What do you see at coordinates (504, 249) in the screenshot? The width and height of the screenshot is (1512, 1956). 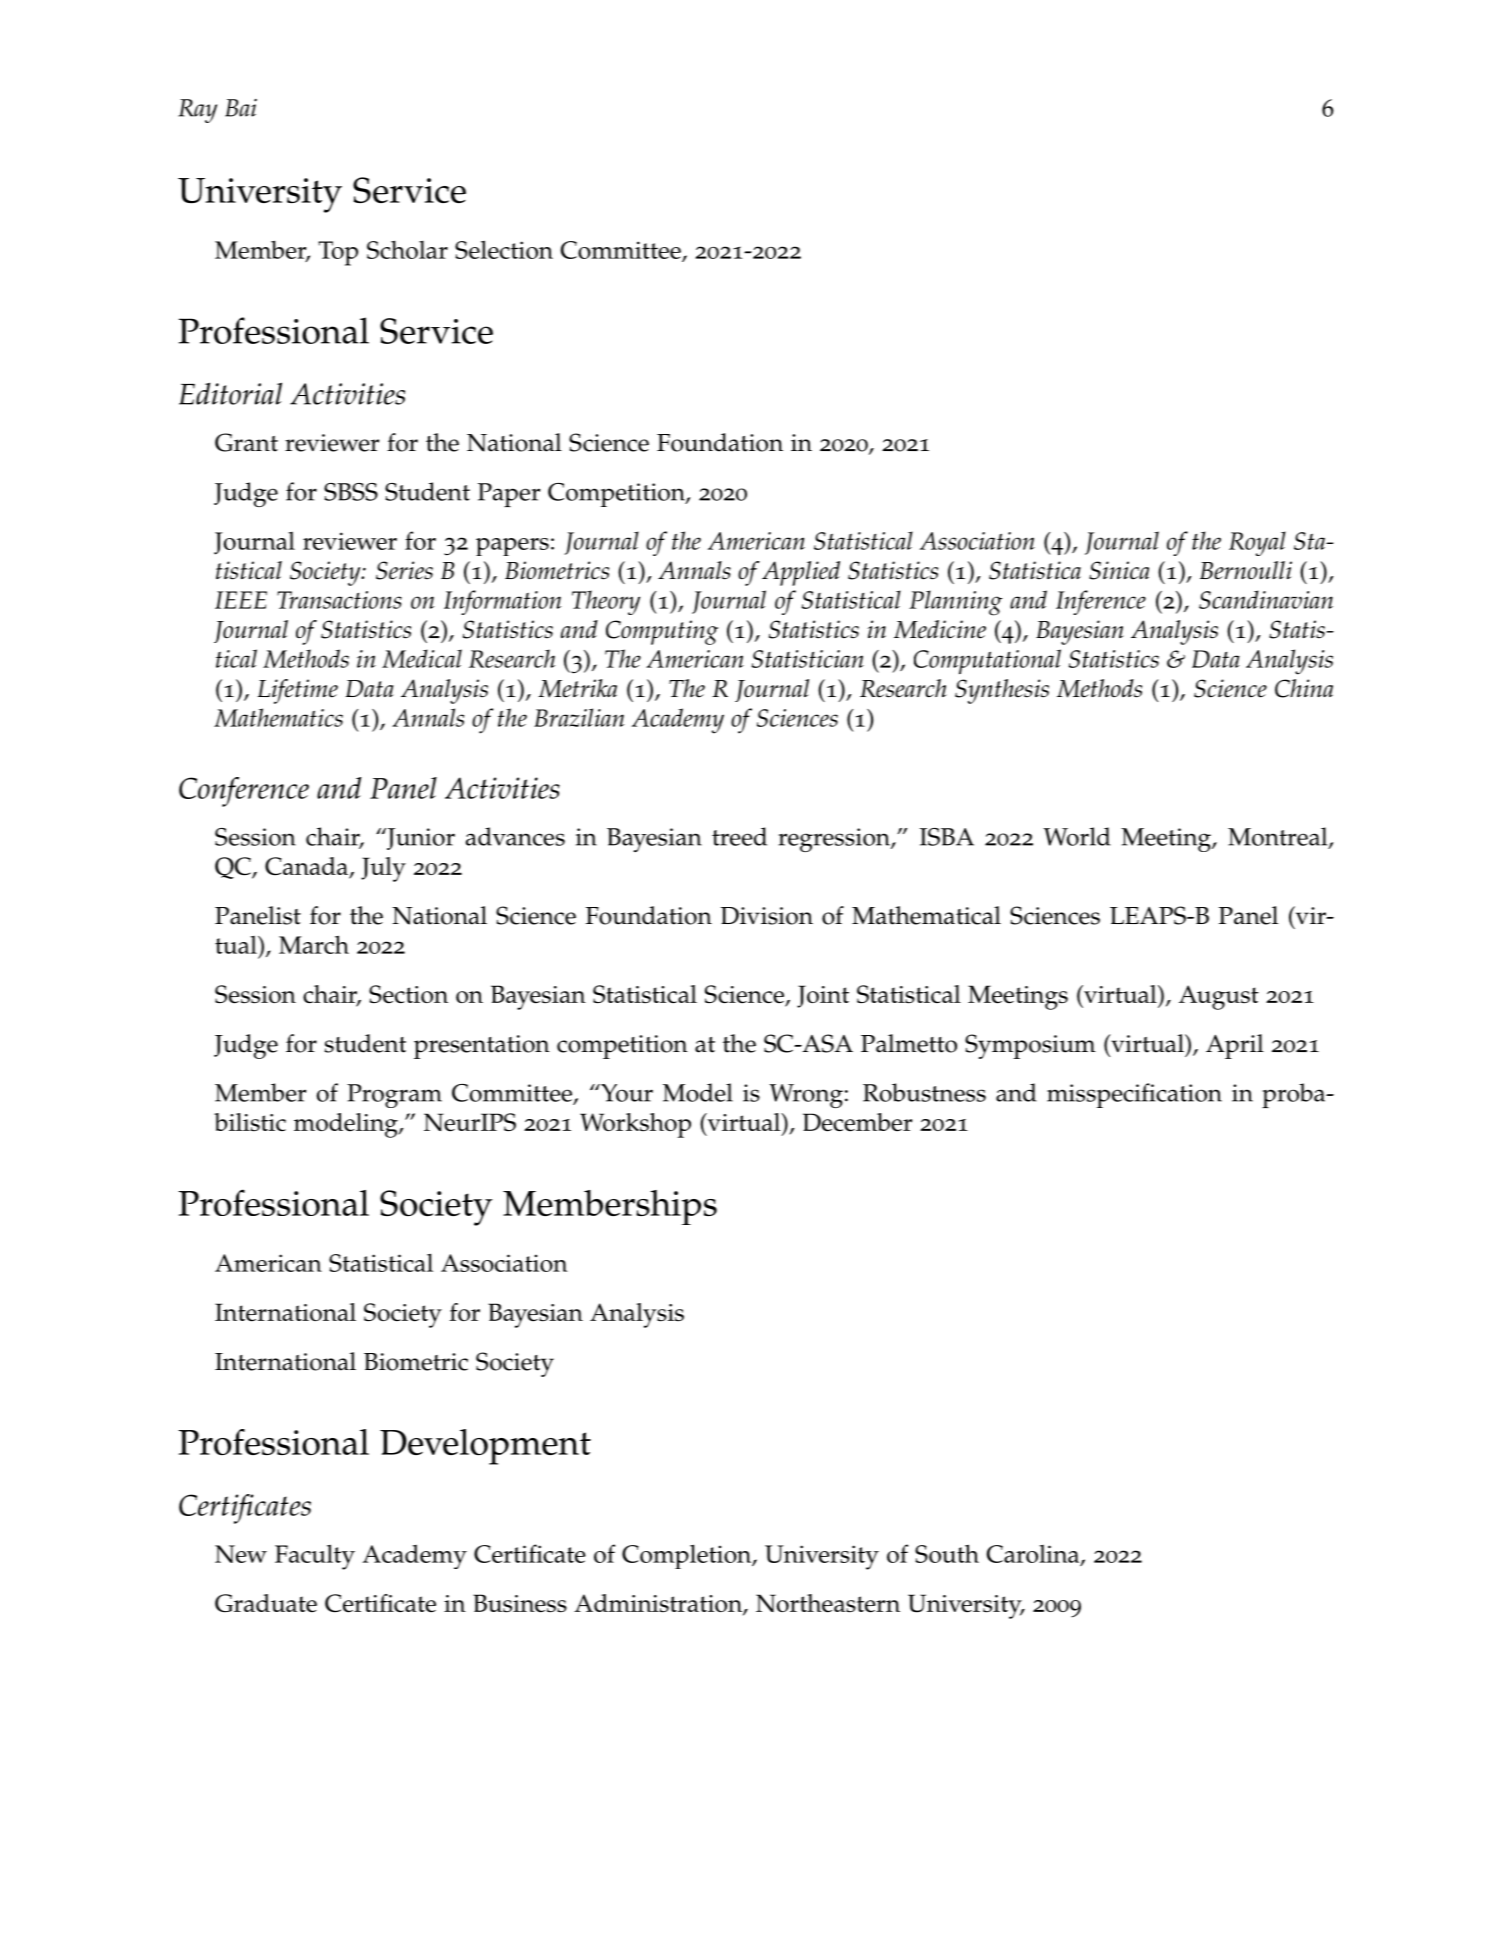 I see `Selection` at bounding box center [504, 249].
